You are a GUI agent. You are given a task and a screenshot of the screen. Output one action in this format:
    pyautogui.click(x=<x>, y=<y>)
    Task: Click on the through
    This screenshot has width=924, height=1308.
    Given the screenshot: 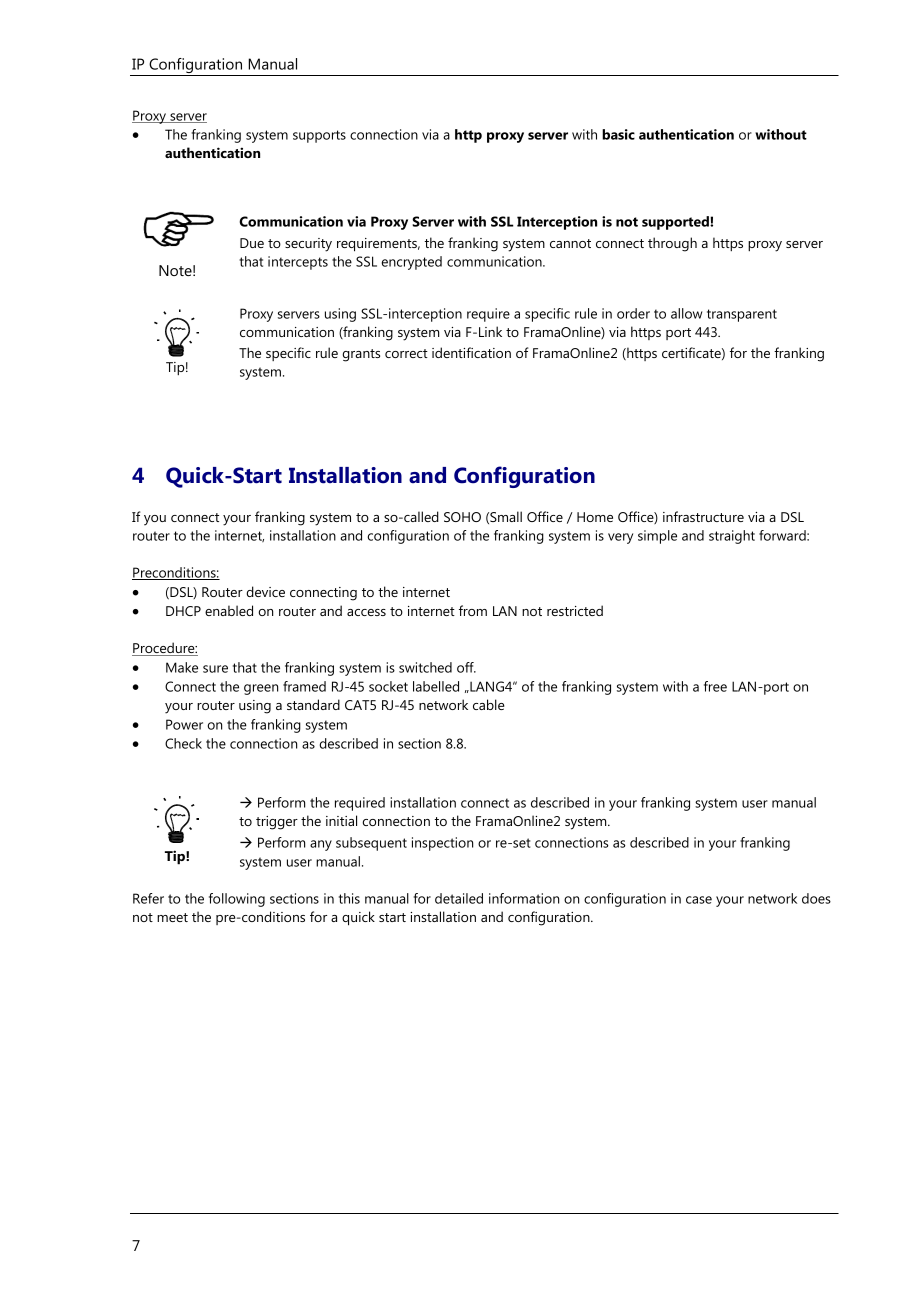 What is the action you would take?
    pyautogui.click(x=672, y=244)
